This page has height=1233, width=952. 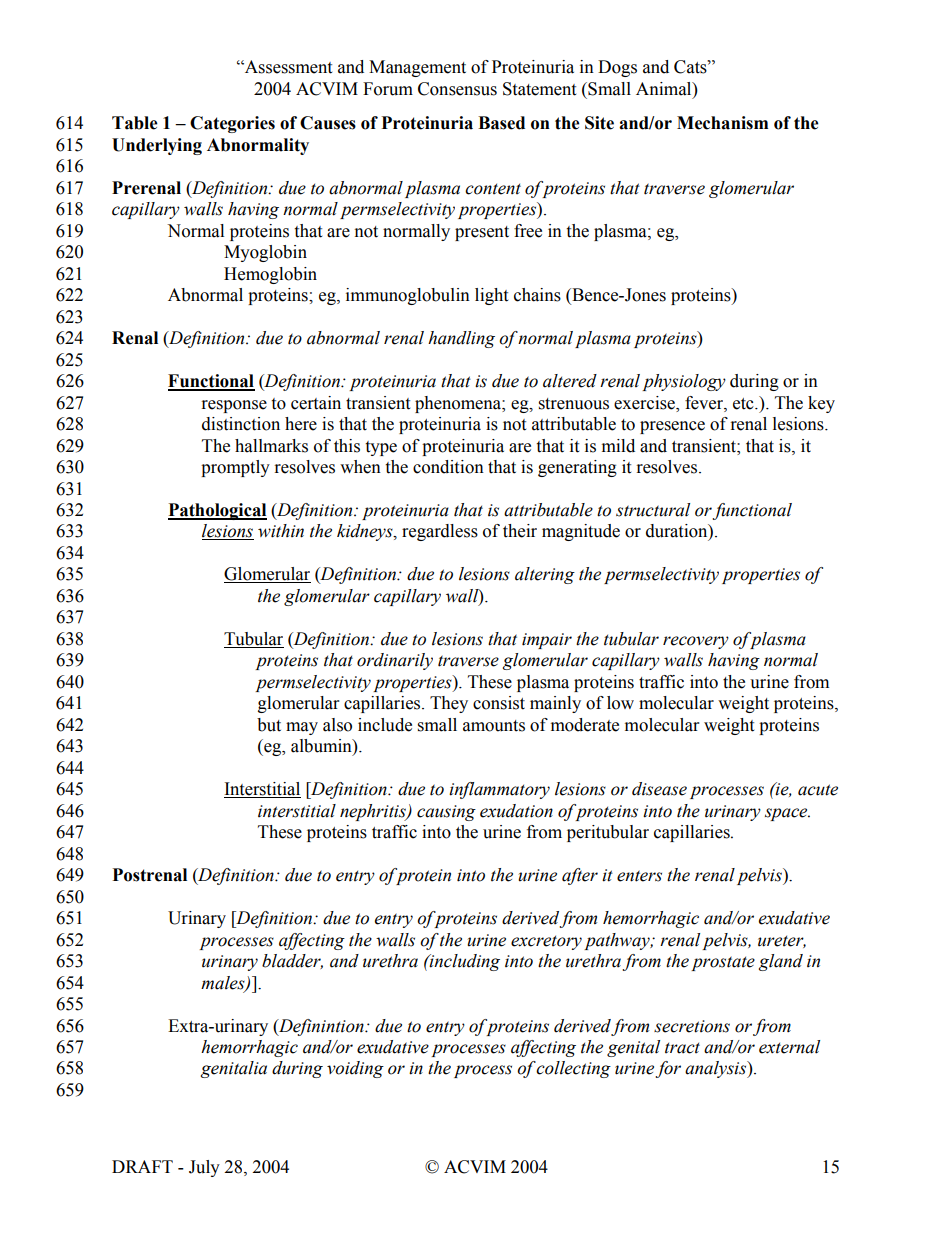 I want to click on Categories, so click(x=232, y=124).
